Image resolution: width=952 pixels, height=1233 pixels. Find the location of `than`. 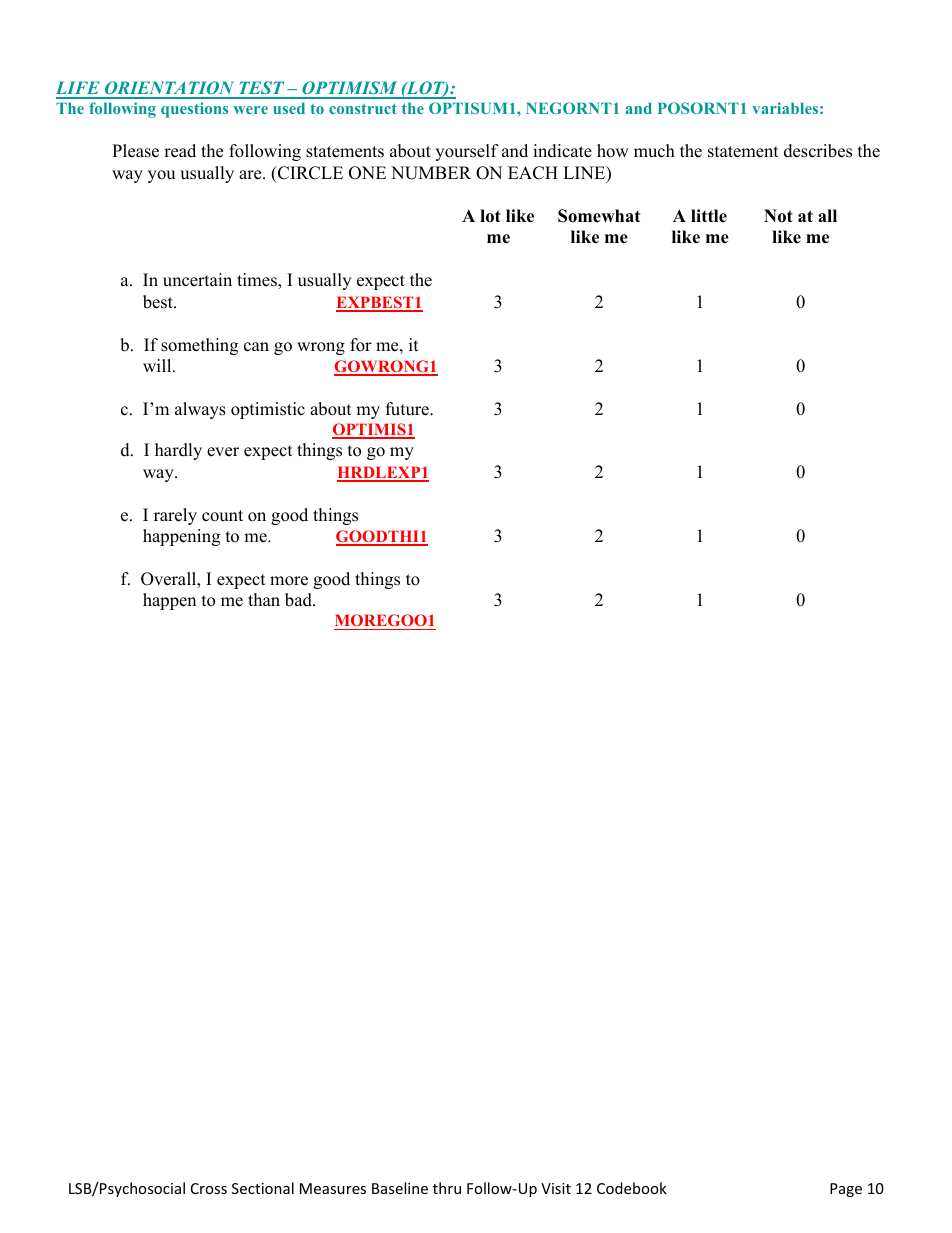

than is located at coordinates (264, 599).
